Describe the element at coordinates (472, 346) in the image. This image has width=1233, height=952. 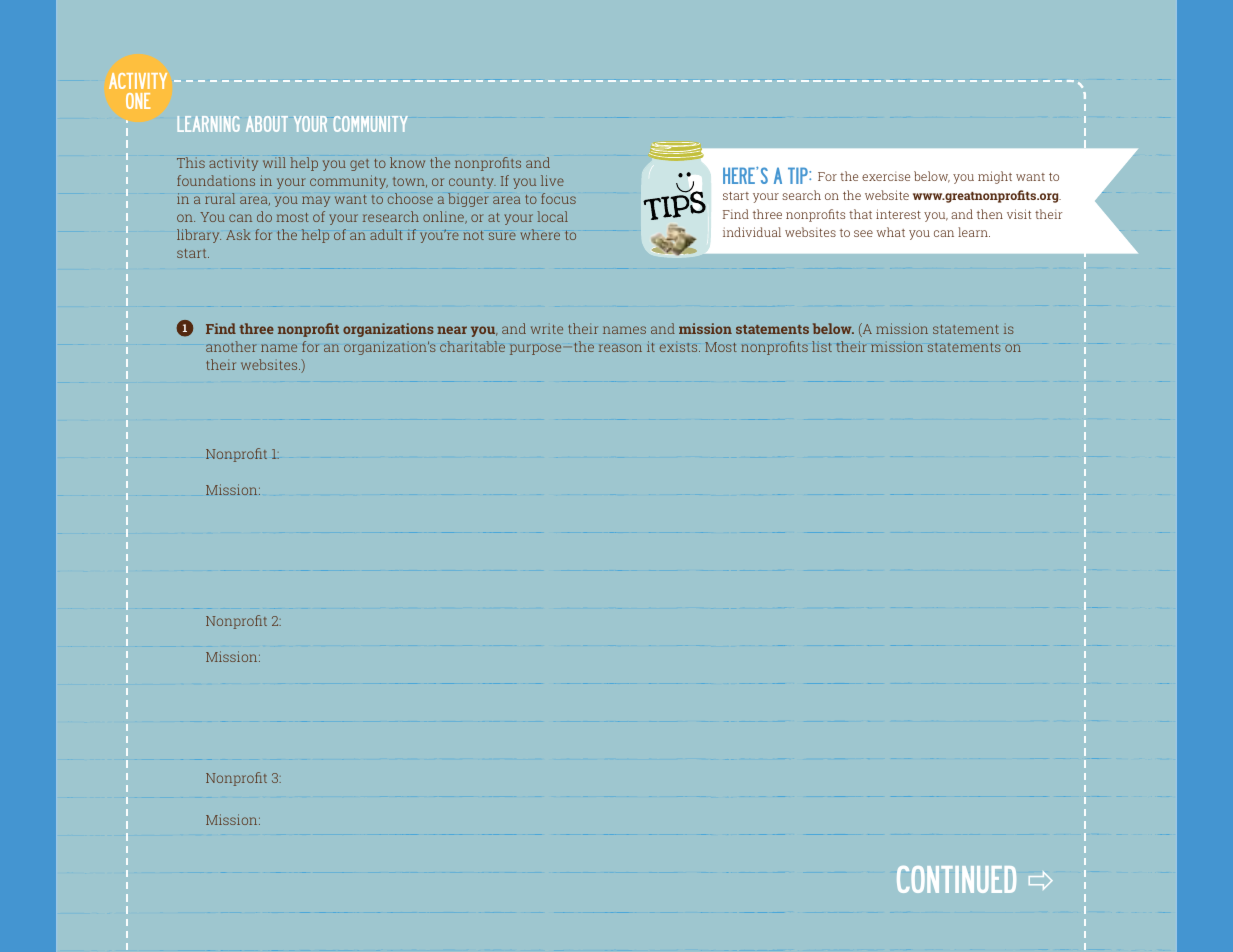
I see `charitable` at that location.
